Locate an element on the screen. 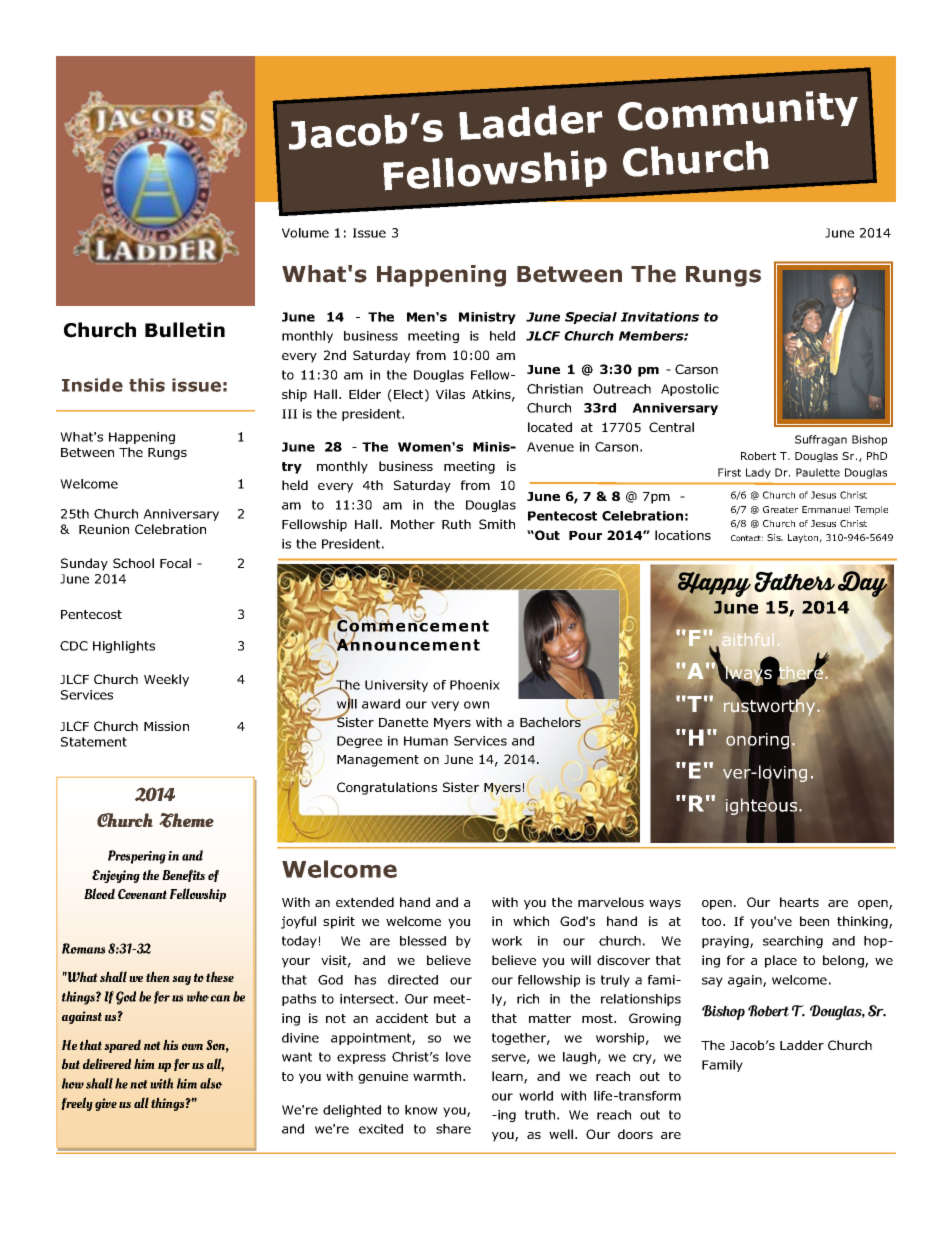 This screenshot has width=952, height=1233. Bulletin is located at coordinates (185, 330).
